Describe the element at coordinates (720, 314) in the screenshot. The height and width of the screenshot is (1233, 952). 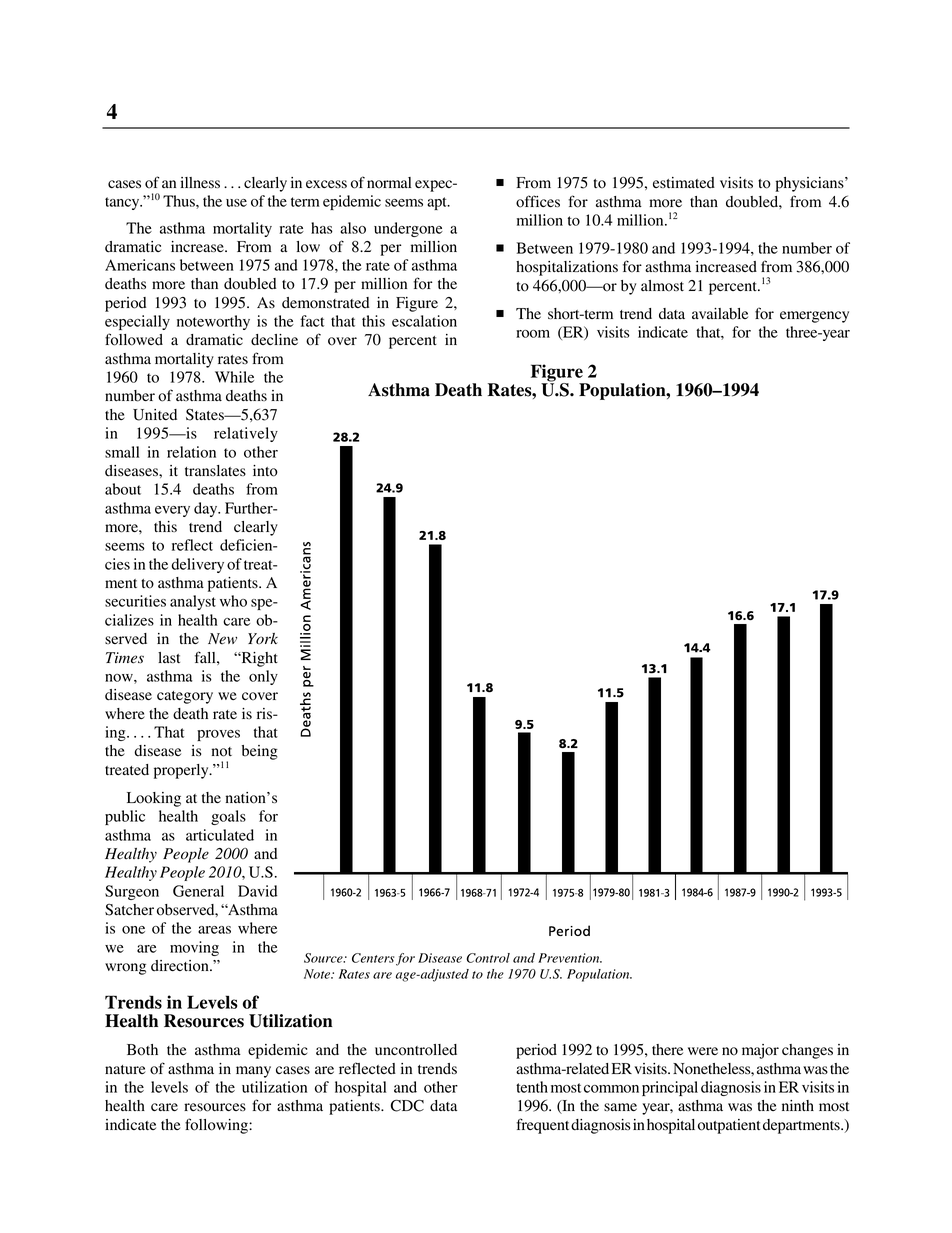
I see `available` at that location.
